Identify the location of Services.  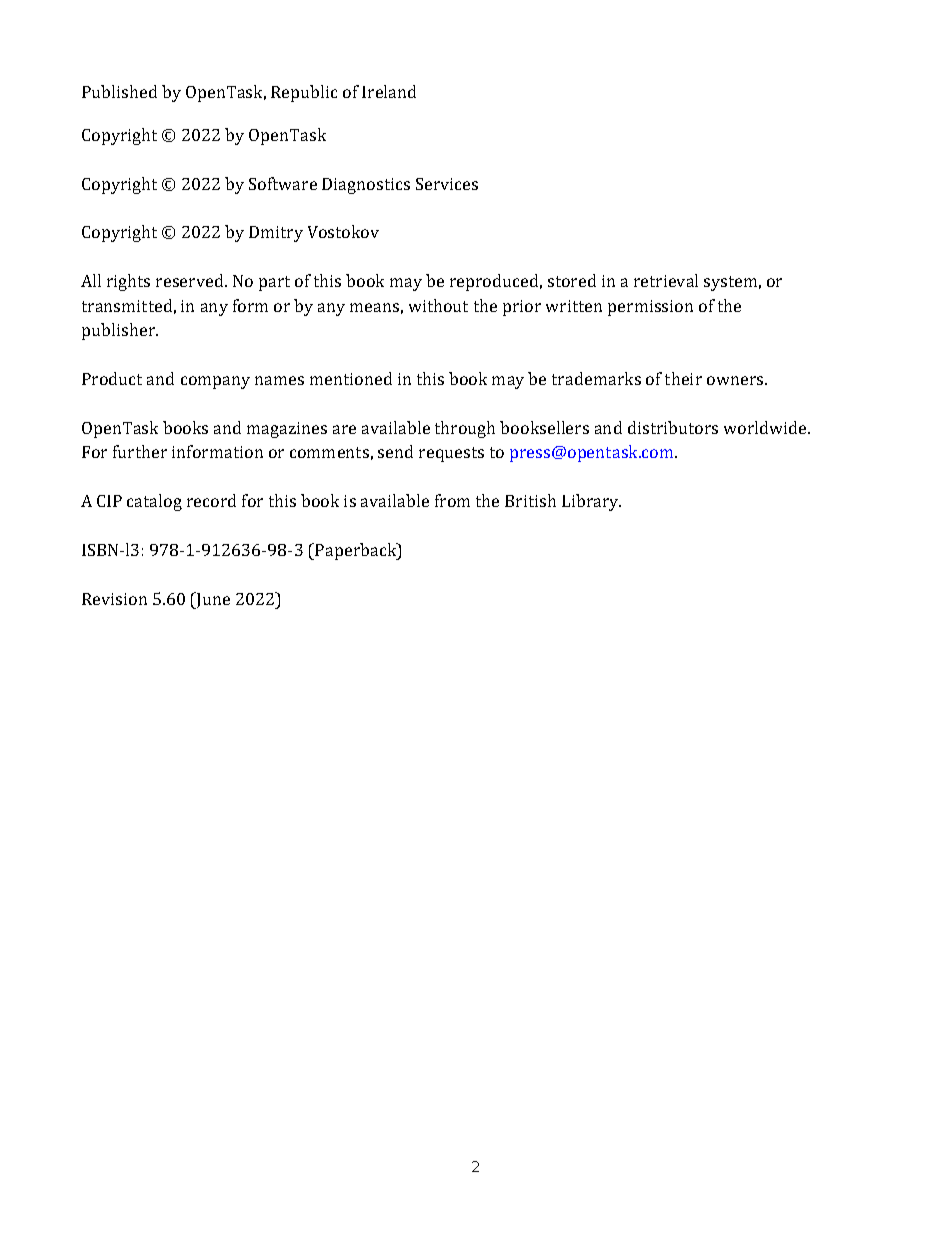
(447, 184).
